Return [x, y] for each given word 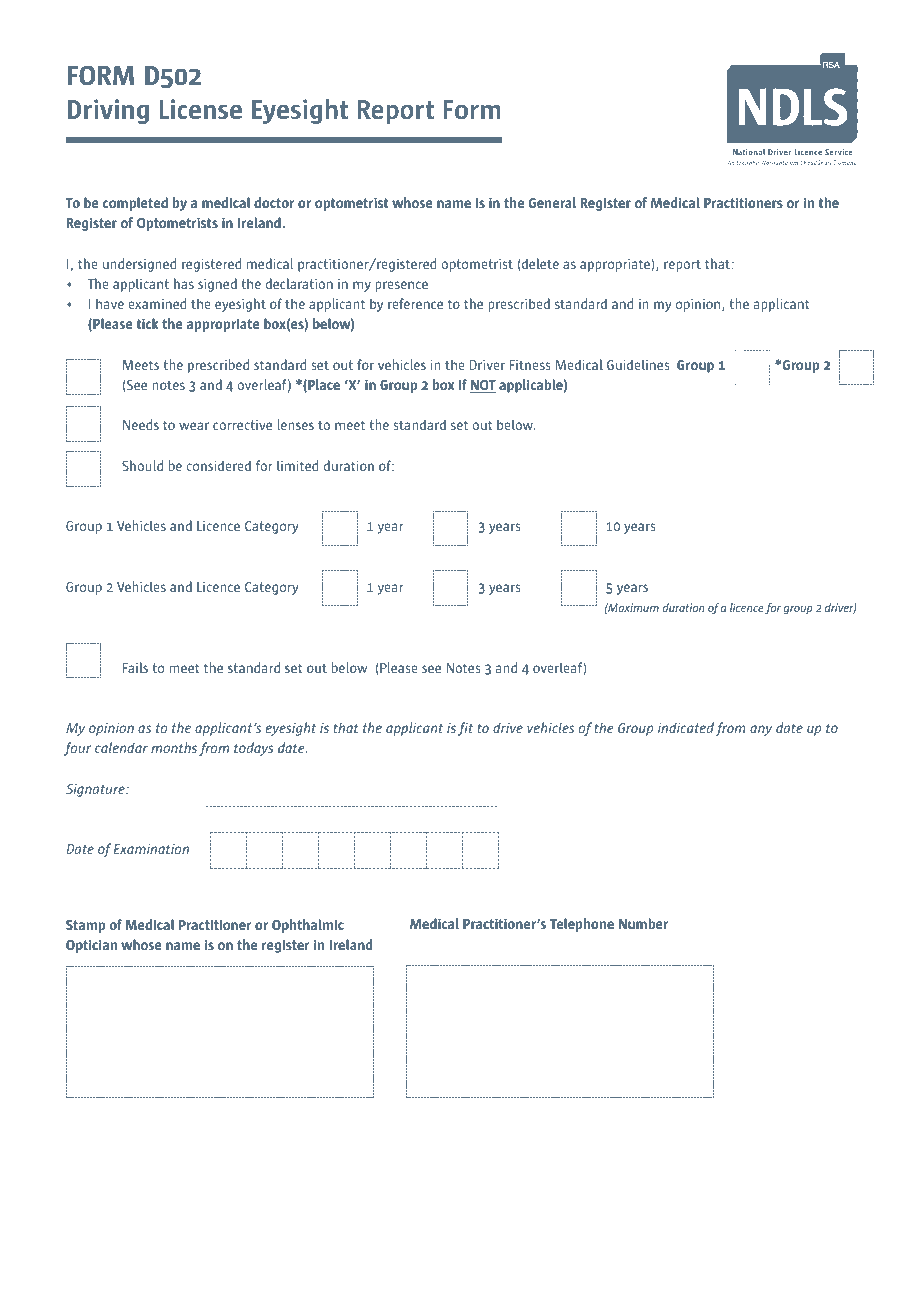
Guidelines [638, 364]
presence [401, 286]
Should [142, 465]
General [552, 202]
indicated [686, 727]
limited [297, 465]
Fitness [530, 365]
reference [415, 303]
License [200, 109]
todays [253, 749]
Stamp [85, 926]
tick [147, 323]
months [174, 747]
